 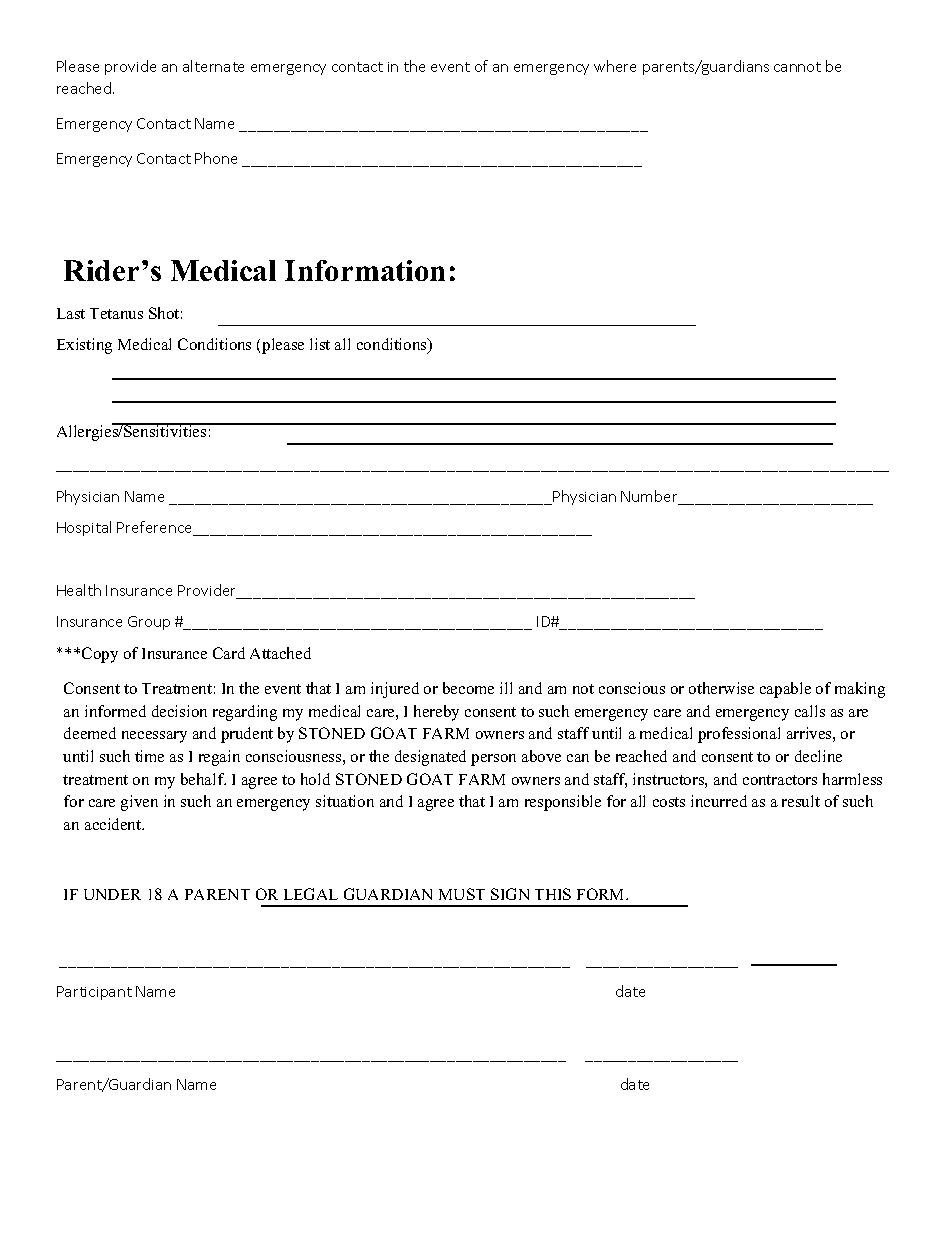 What do you see at coordinates (462, 894) in the screenshot?
I see `MUST` at bounding box center [462, 894].
